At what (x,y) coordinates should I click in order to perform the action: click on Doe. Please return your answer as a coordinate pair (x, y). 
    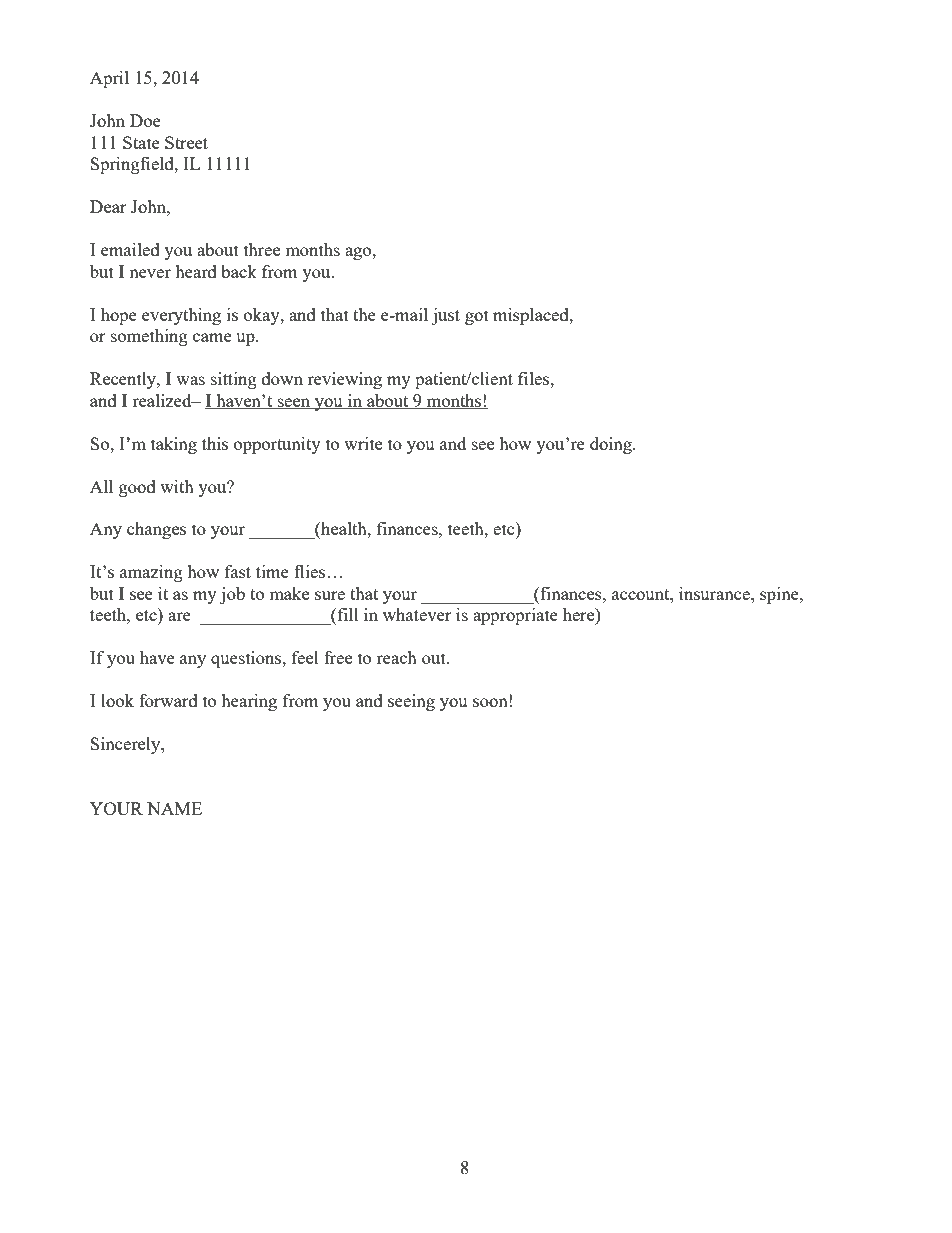
    Looking at the image, I should click on (145, 120).
